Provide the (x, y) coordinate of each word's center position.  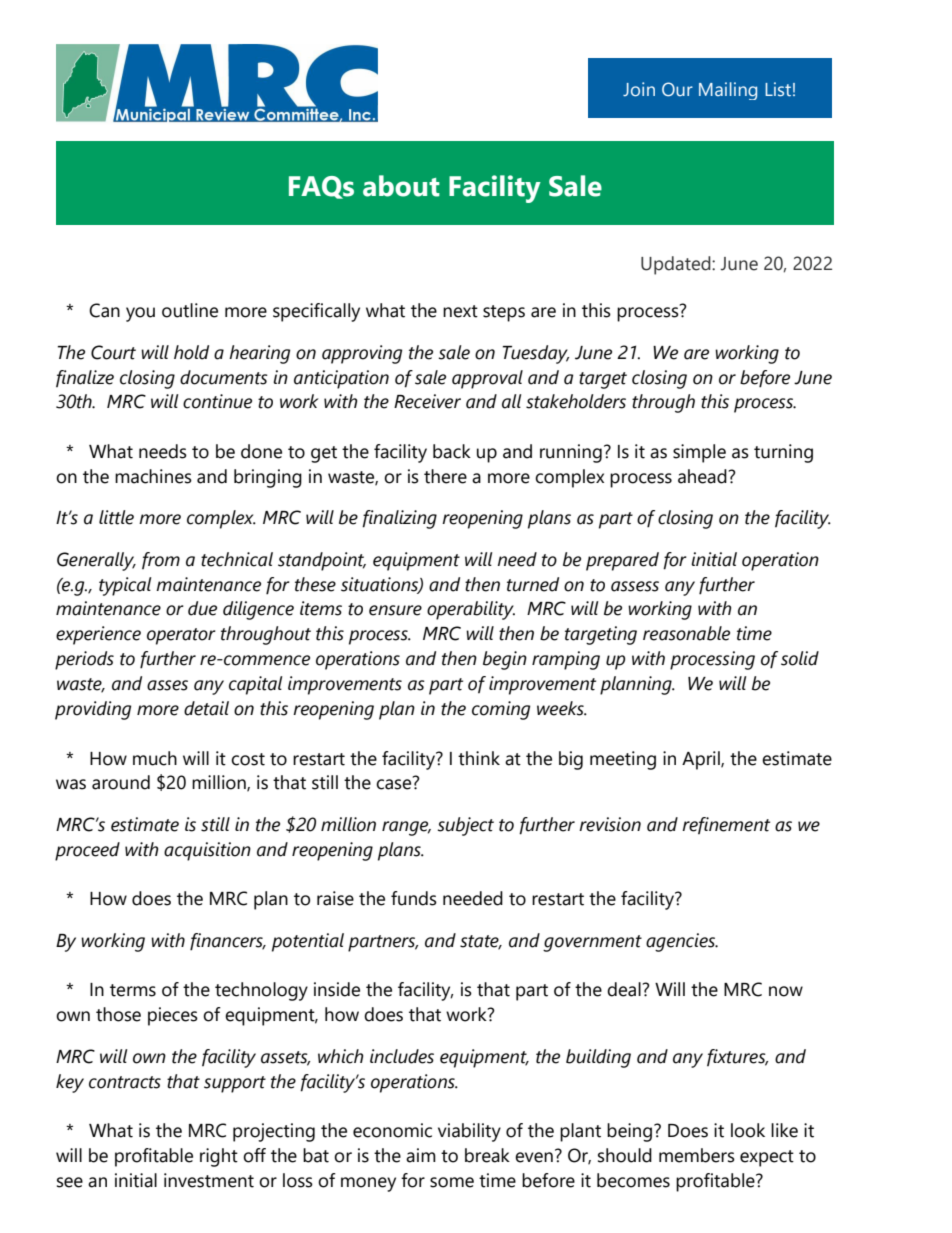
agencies (682, 942)
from (161, 560)
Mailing (728, 91)
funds (414, 898)
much (155, 758)
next (460, 311)
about (401, 186)
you (140, 314)
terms (133, 990)
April (702, 760)
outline (190, 310)
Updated (677, 265)
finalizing (399, 519)
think (479, 758)
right (219, 1157)
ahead (703, 476)
